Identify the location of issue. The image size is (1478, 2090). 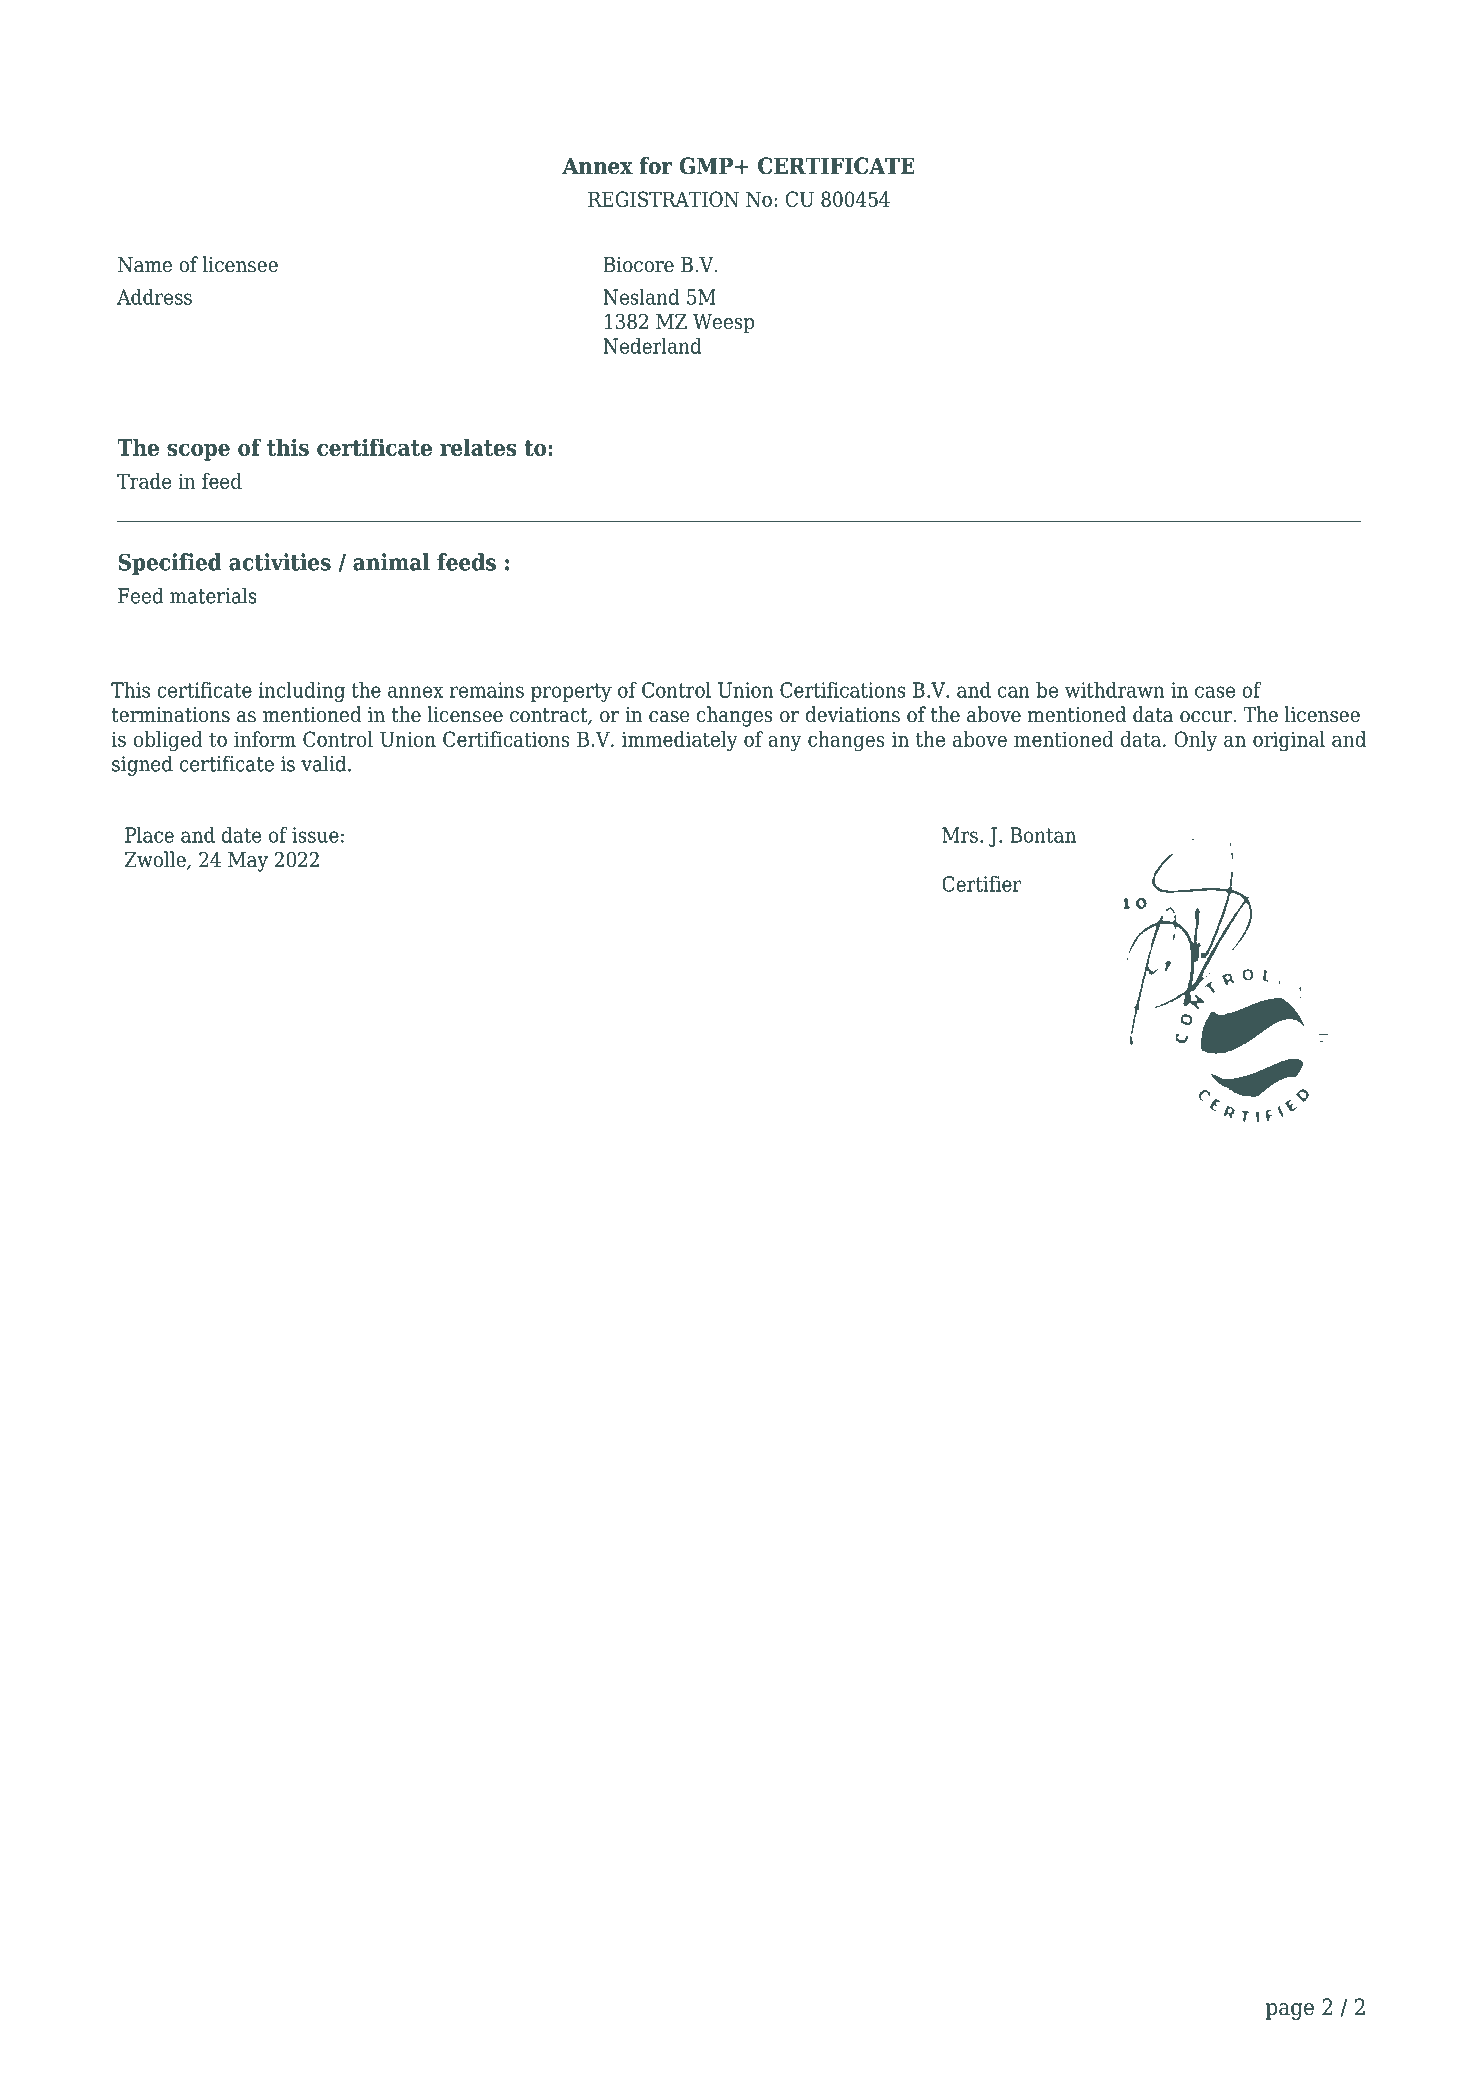
(315, 835).
